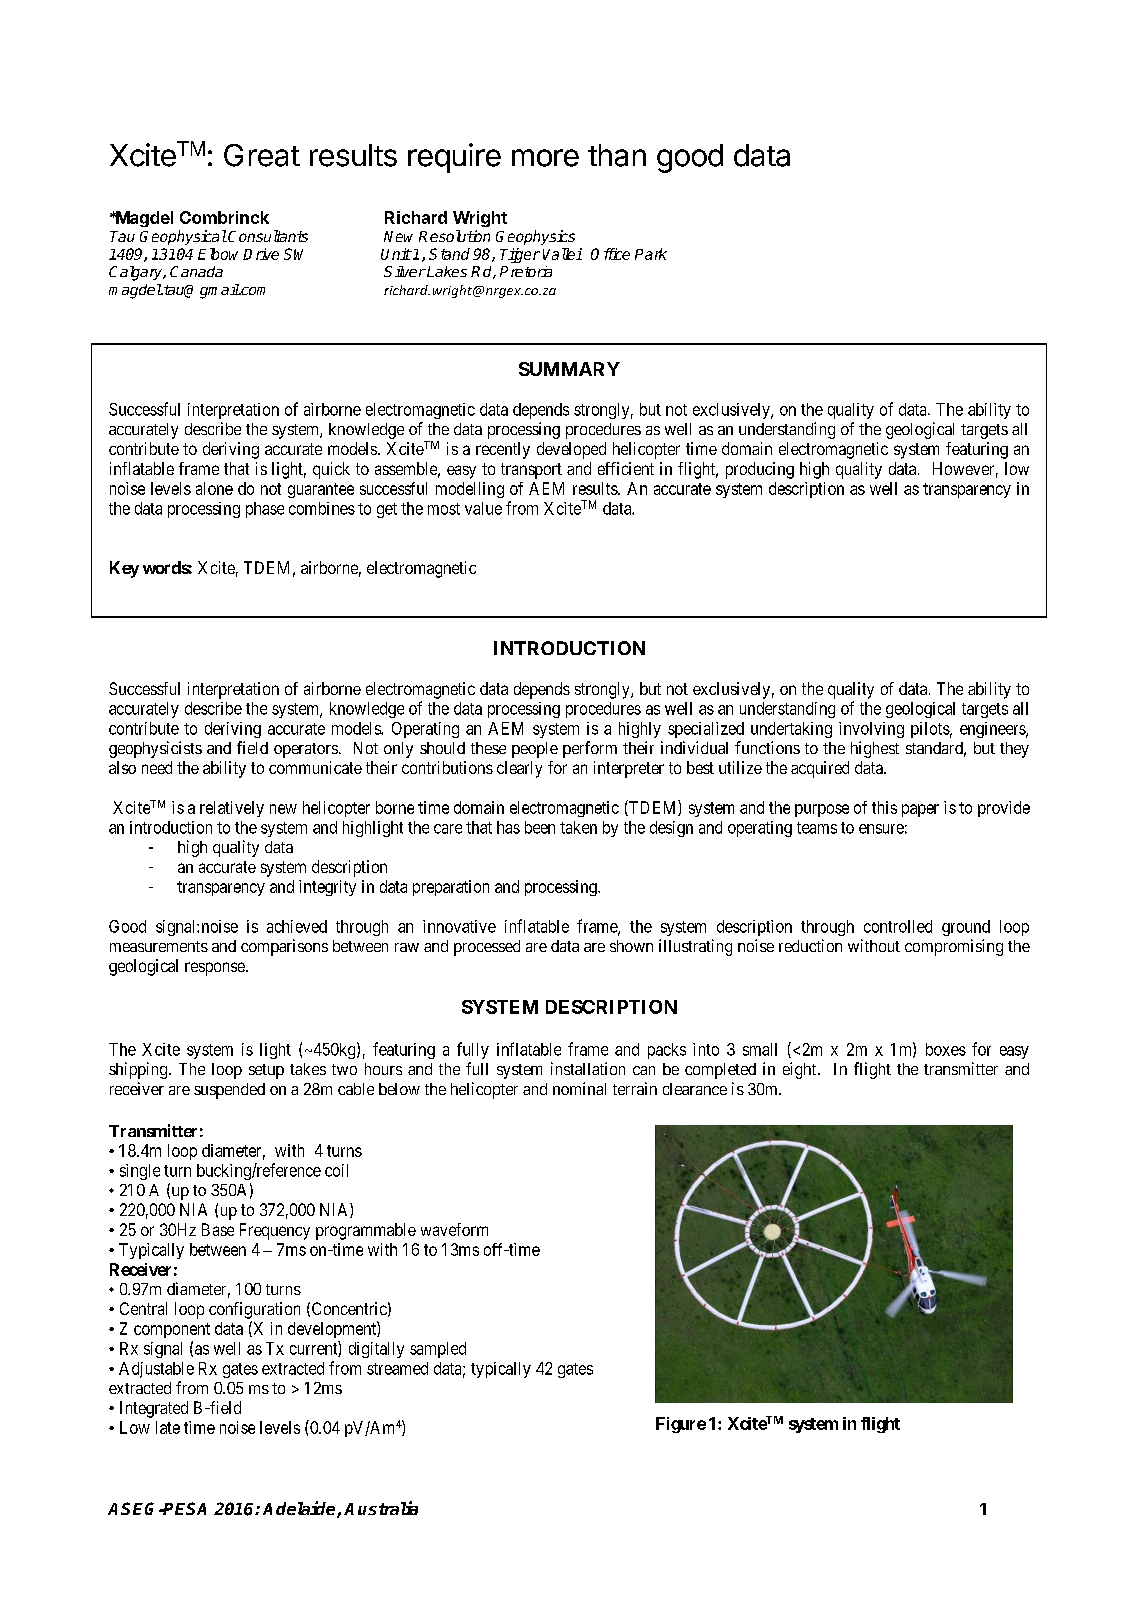 This screenshot has width=1138, height=1610. Describe the element at coordinates (545, 158) in the screenshot. I see `more` at that location.
